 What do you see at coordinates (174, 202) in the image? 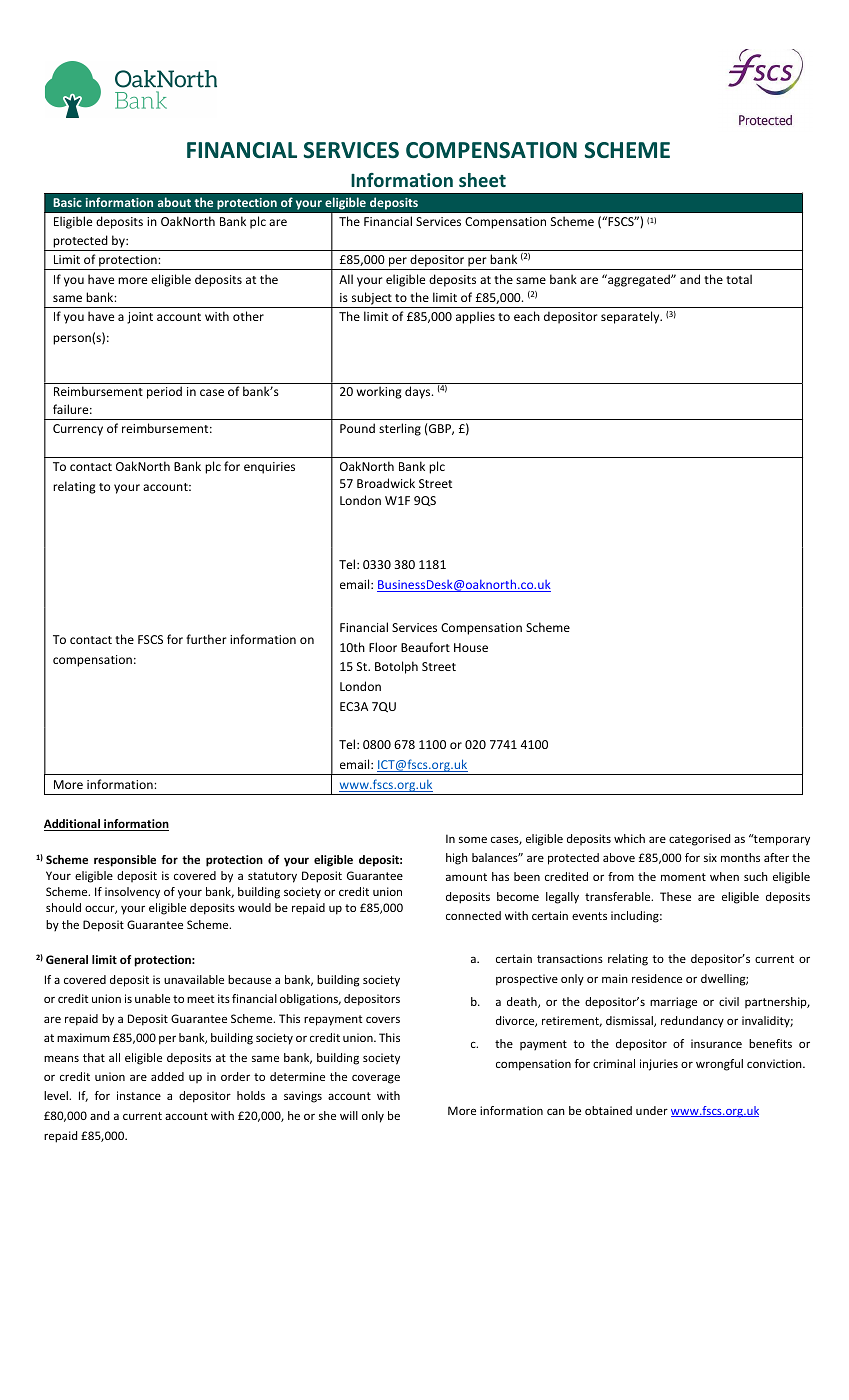
I see `about` at bounding box center [174, 202].
